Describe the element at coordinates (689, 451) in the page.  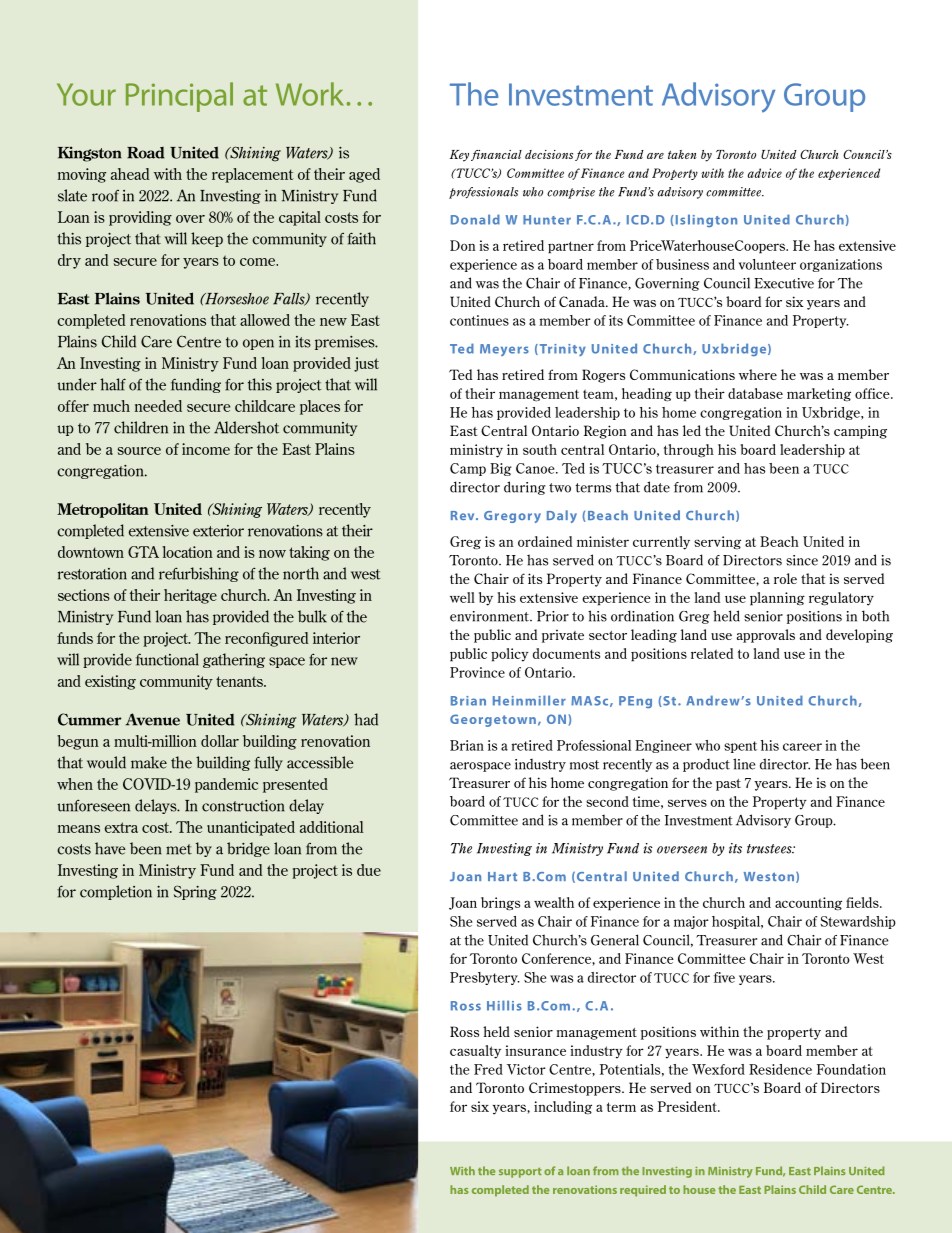
I see `through` at that location.
